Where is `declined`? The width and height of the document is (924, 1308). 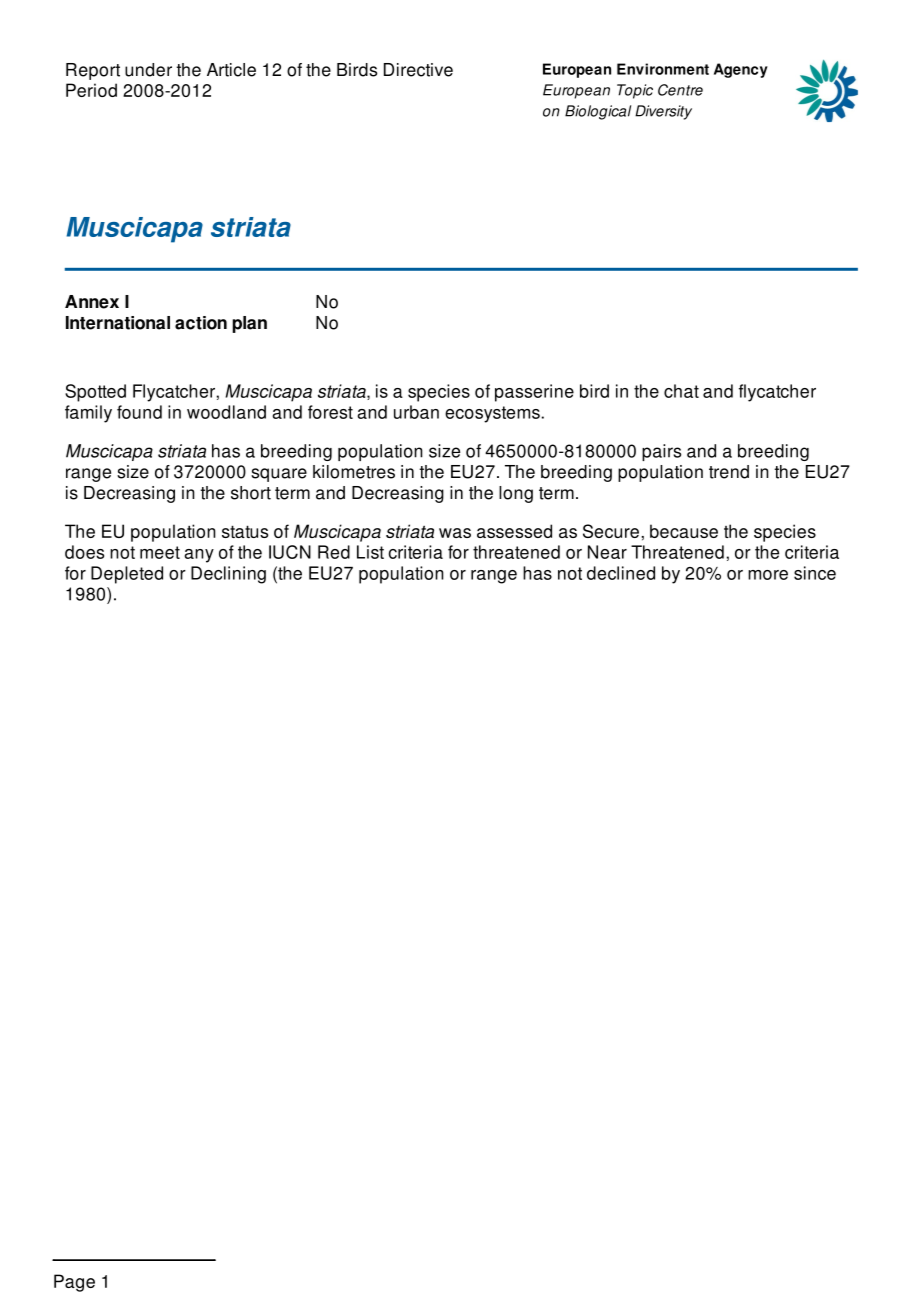 declined is located at coordinates (621, 573).
